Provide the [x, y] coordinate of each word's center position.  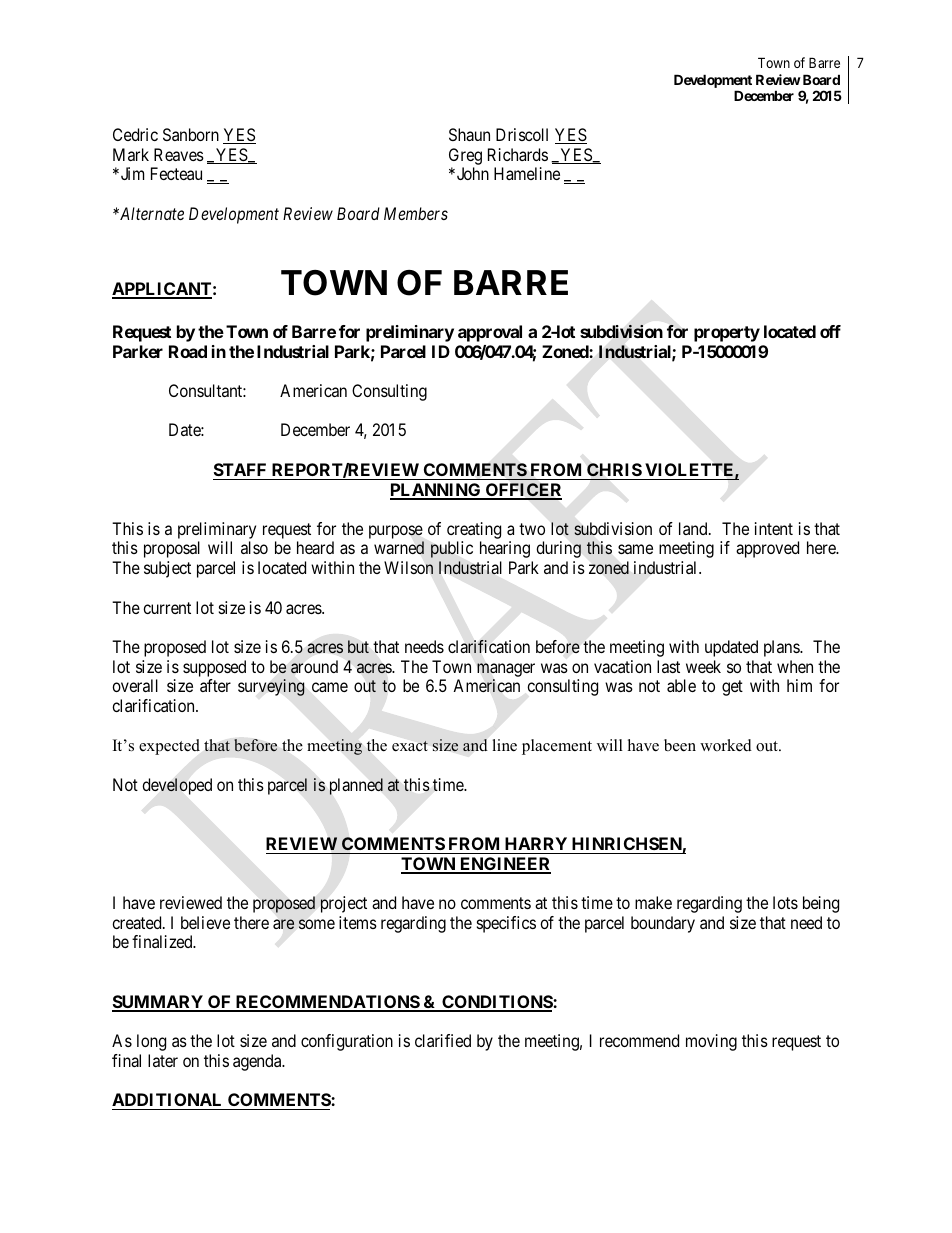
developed [177, 786]
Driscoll [522, 134]
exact [410, 746]
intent [774, 528]
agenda [258, 1062]
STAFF [240, 469]
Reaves [179, 154]
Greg [465, 156]
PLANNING [436, 491]
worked [726, 745]
